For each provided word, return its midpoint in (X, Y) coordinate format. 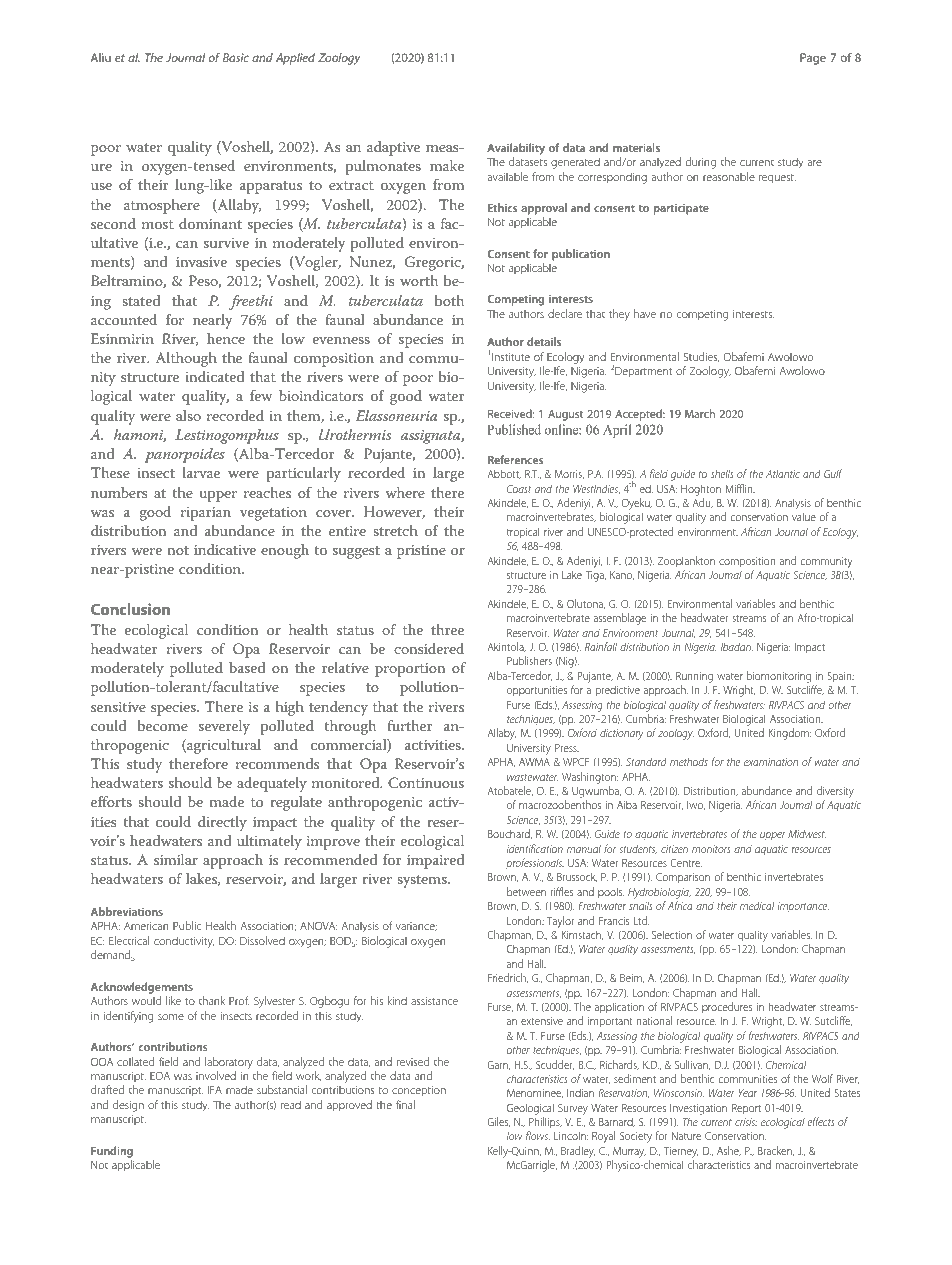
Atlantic (783, 474)
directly (222, 823)
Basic (236, 57)
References (515, 459)
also (188, 415)
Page (813, 59)
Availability (516, 150)
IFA (215, 1090)
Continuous (426, 783)
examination (771, 762)
